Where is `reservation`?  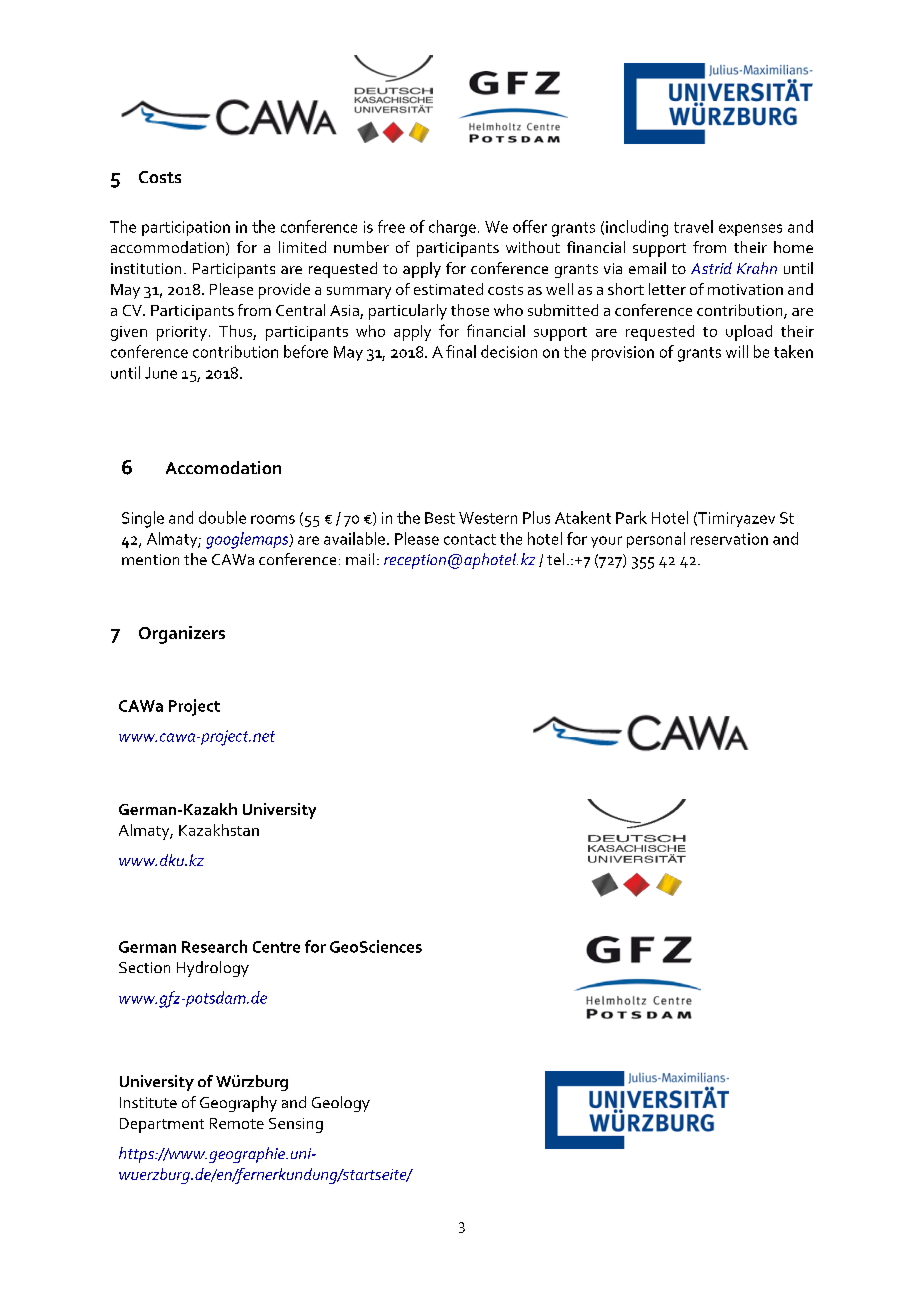 reservation is located at coordinates (729, 539).
